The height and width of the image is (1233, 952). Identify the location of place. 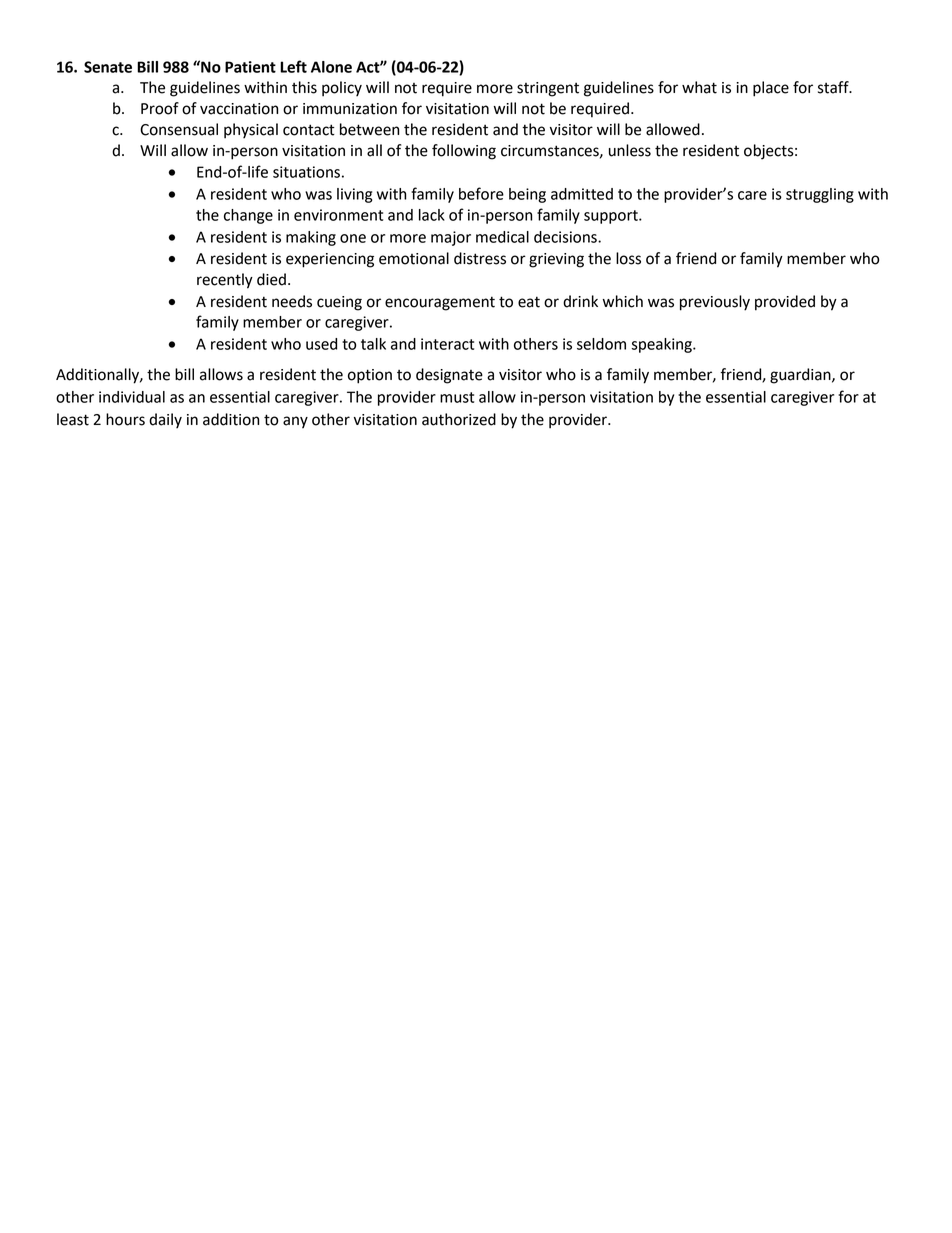
(771, 89).
